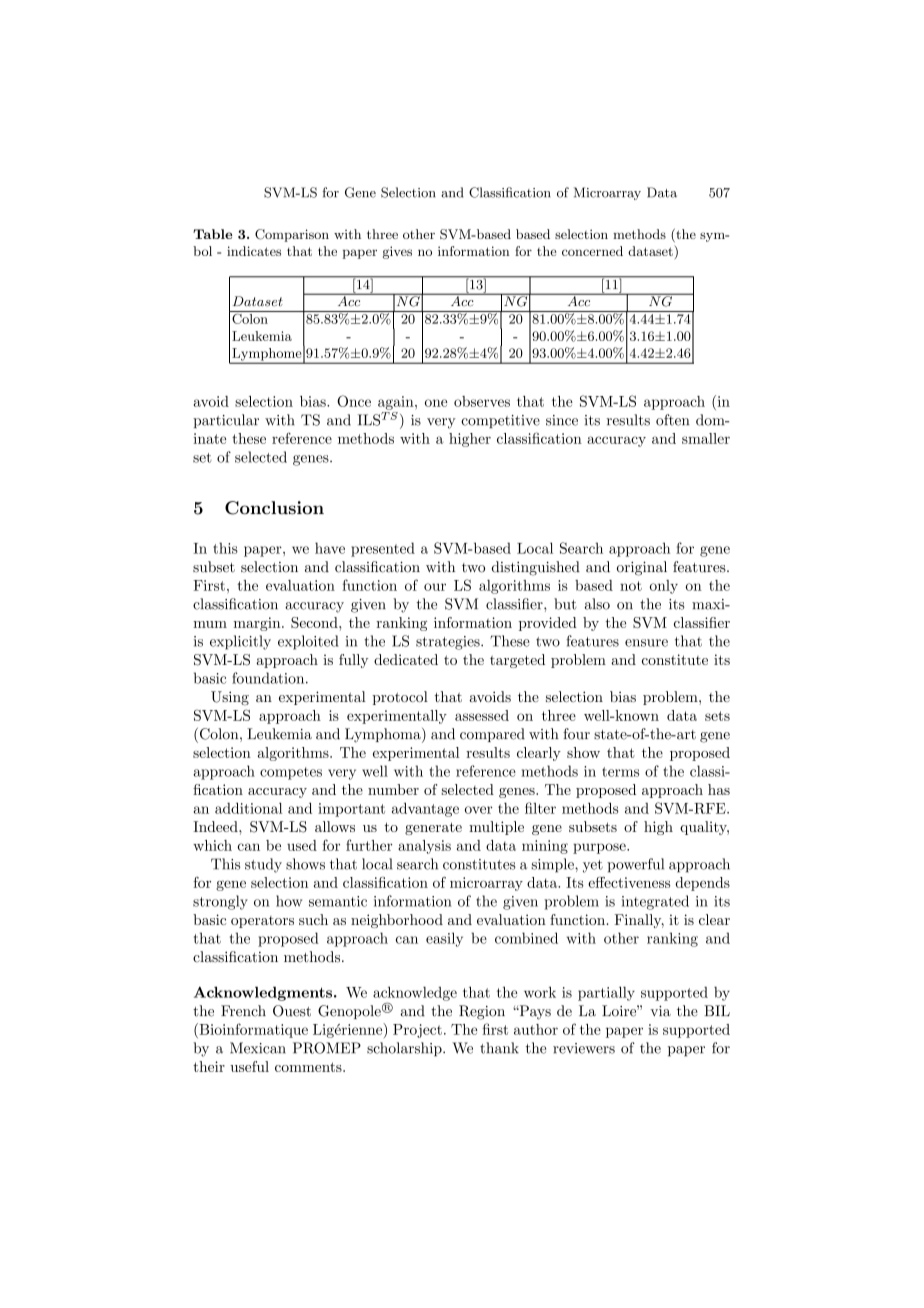  What do you see at coordinates (226, 421) in the screenshot?
I see `particular` at bounding box center [226, 421].
